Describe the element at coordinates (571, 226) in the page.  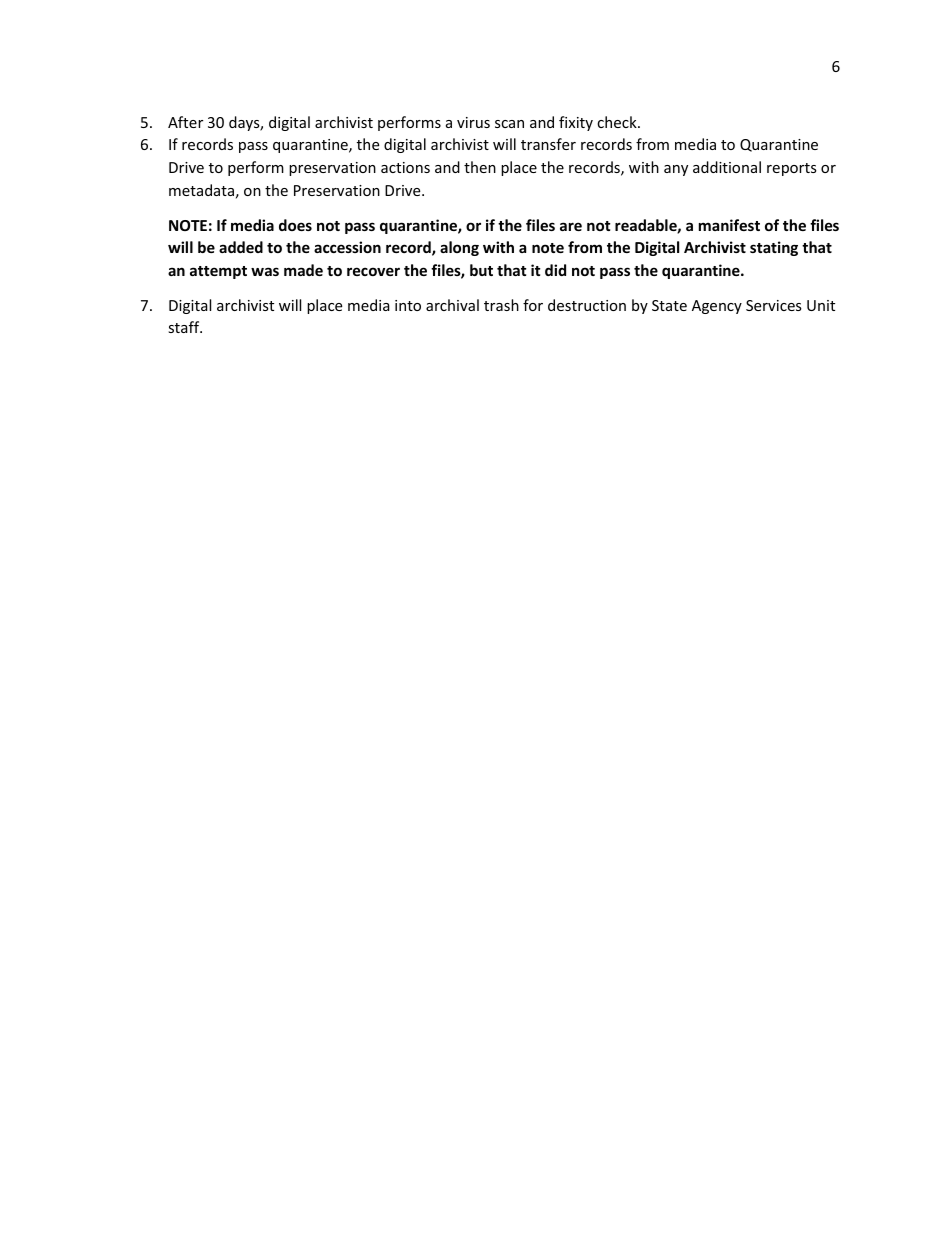
I see `are` at that location.
